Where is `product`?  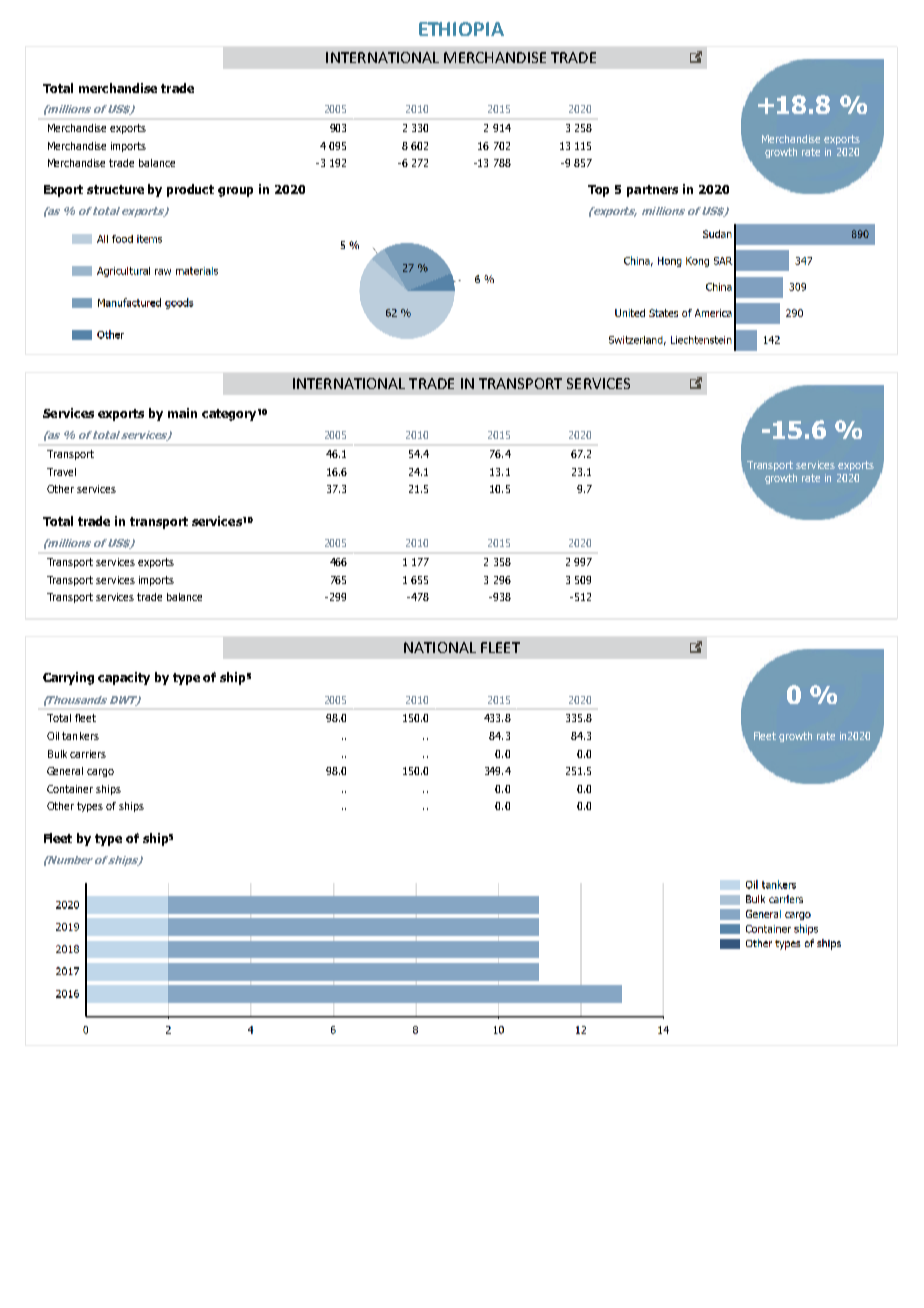 product is located at coordinates (190, 190).
